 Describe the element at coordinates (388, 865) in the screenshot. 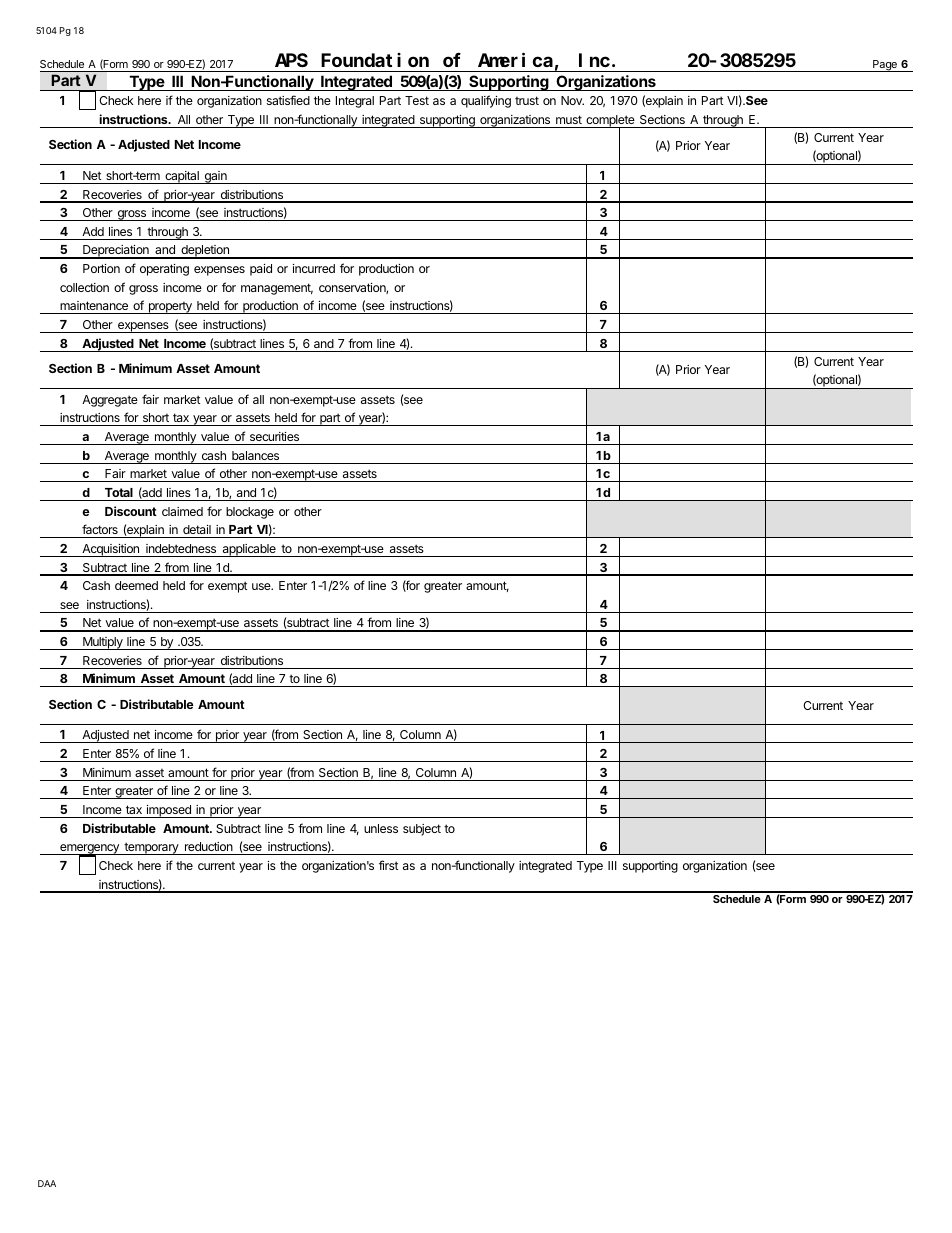

I see `first` at that location.
